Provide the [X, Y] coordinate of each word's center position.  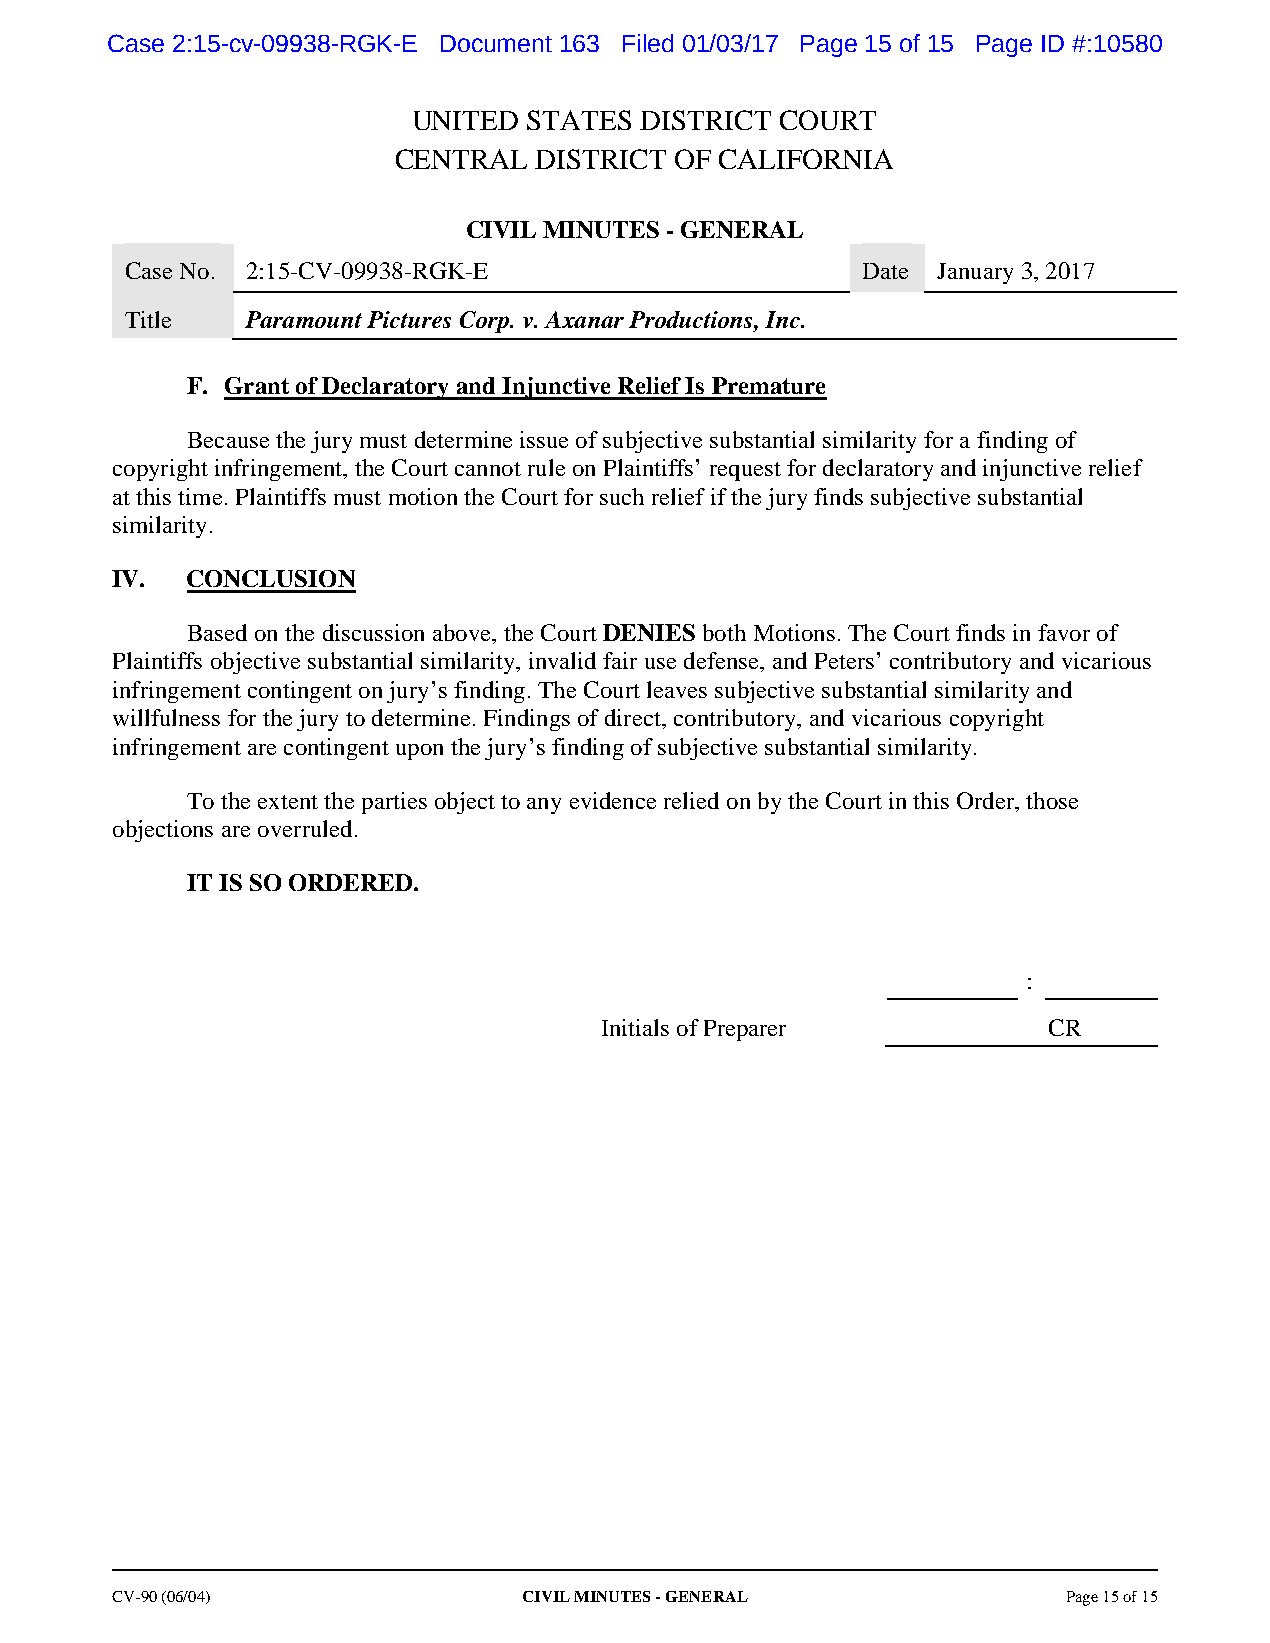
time [200, 496]
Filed [648, 43]
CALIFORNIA [806, 159]
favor [1064, 632]
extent [288, 802]
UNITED [466, 120]
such [622, 496]
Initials [635, 1027]
